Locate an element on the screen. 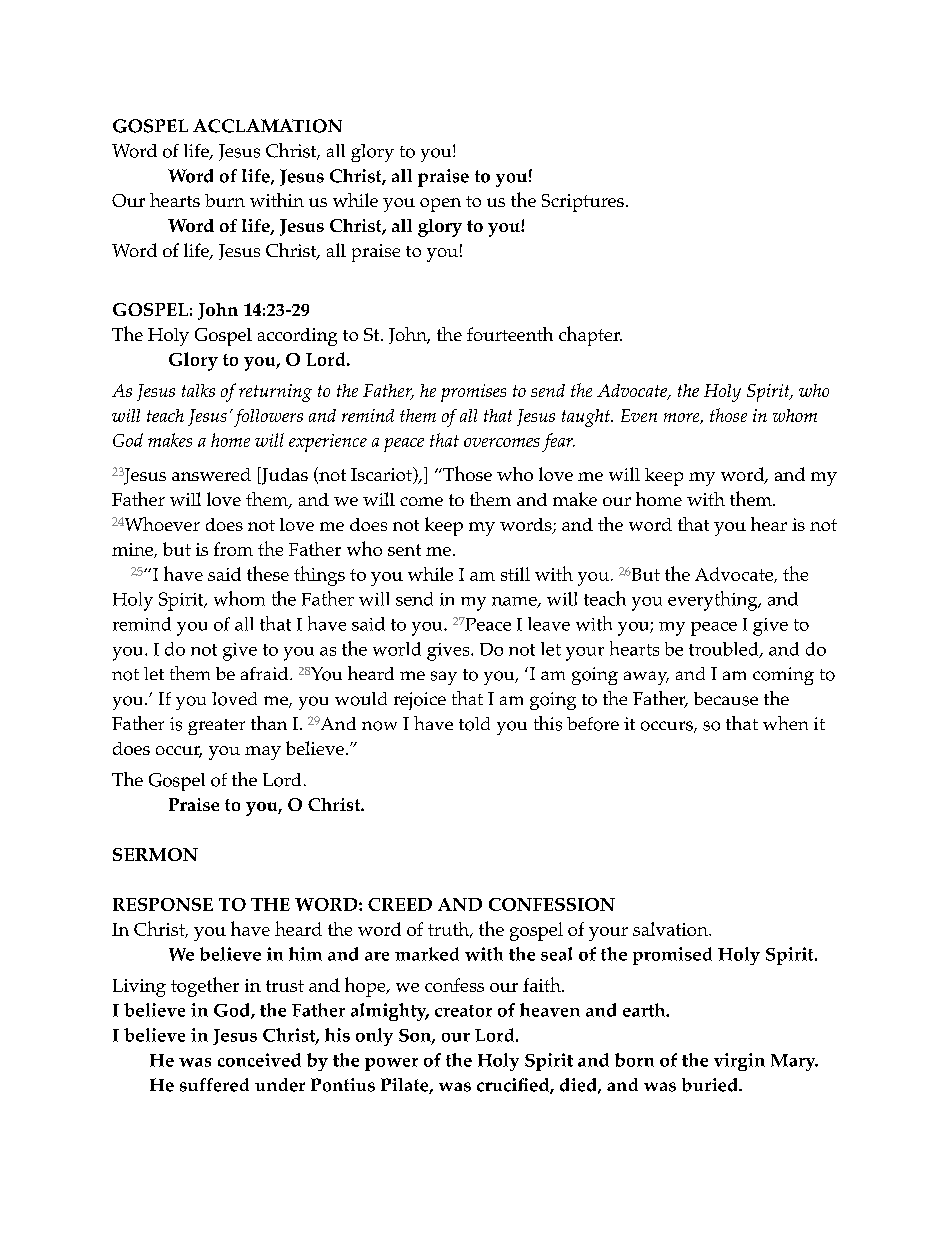  suffered is located at coordinates (214, 1085).
